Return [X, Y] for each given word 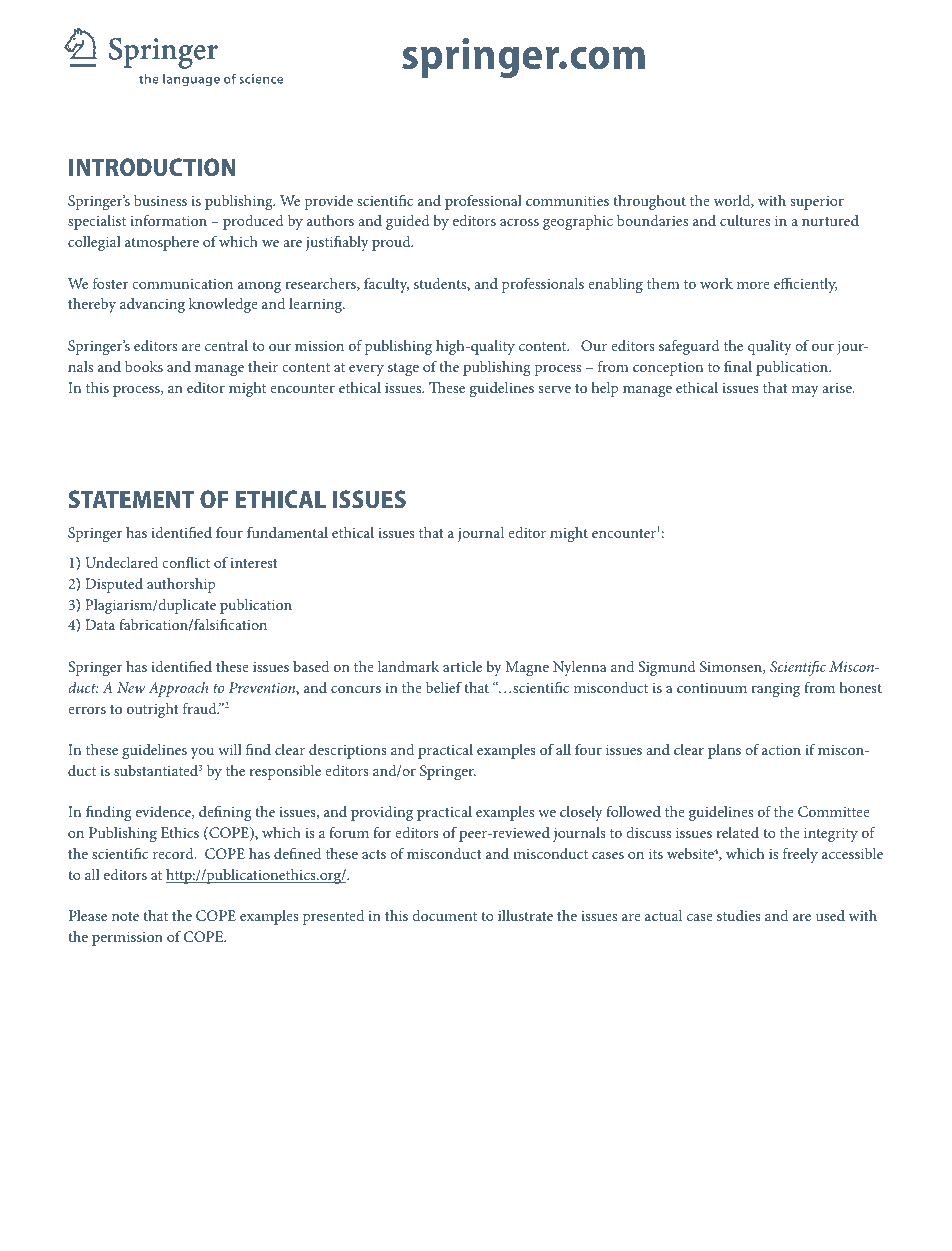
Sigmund [667, 668]
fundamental [287, 532]
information [168, 220]
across [519, 222]
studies [739, 915]
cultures [745, 220]
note [125, 916]
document [444, 915]
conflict [186, 562]
